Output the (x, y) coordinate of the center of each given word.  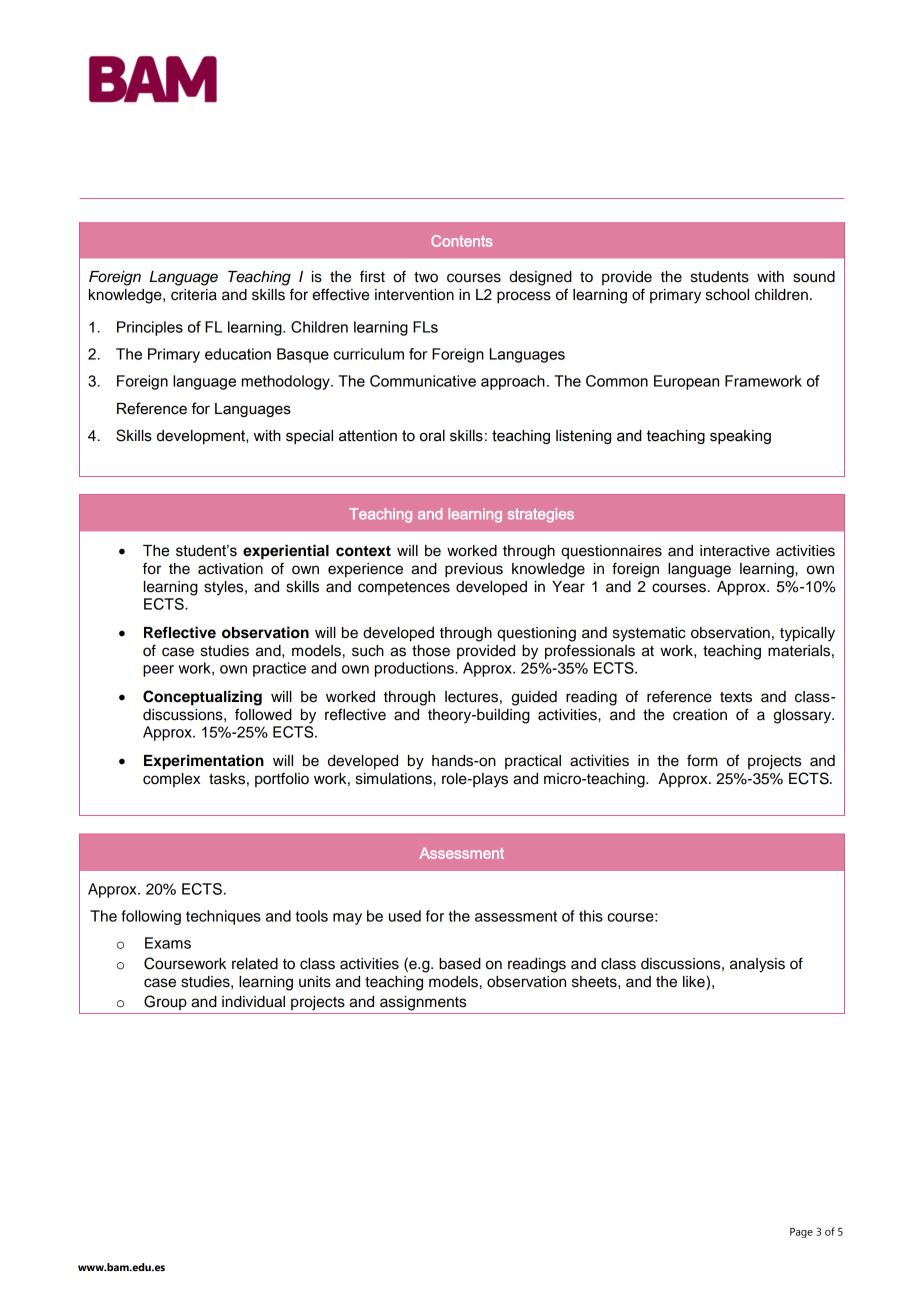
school (727, 295)
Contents (461, 241)
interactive (735, 551)
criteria (194, 295)
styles (225, 588)
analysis (757, 965)
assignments (423, 1003)
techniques (223, 917)
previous (474, 570)
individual (253, 1002)
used (405, 916)
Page (801, 1233)
